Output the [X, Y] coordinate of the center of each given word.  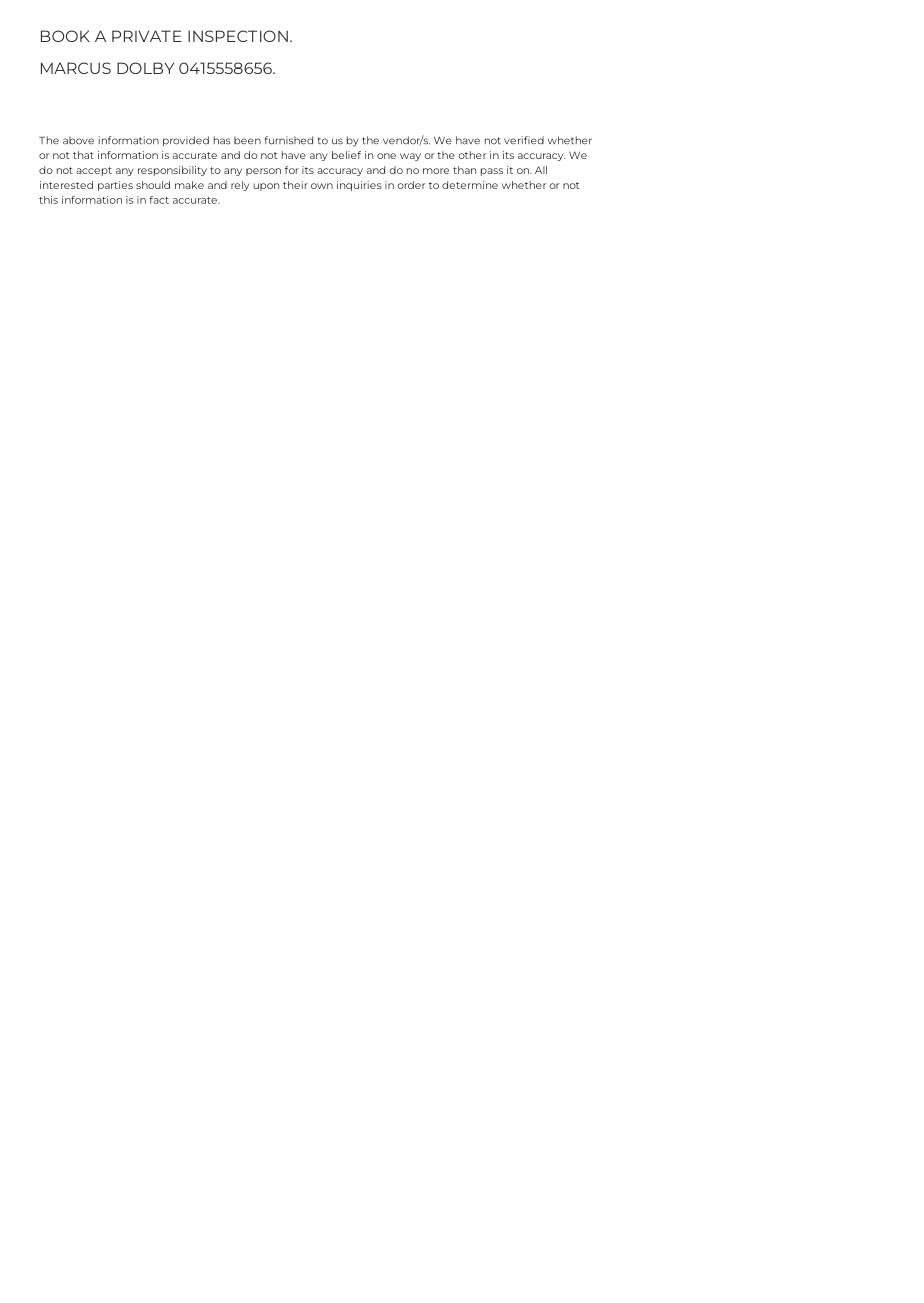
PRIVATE [147, 36]
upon [266, 187]
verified [524, 140]
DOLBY [145, 68]
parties [115, 186]
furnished [289, 140]
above [78, 140]
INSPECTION [238, 36]
